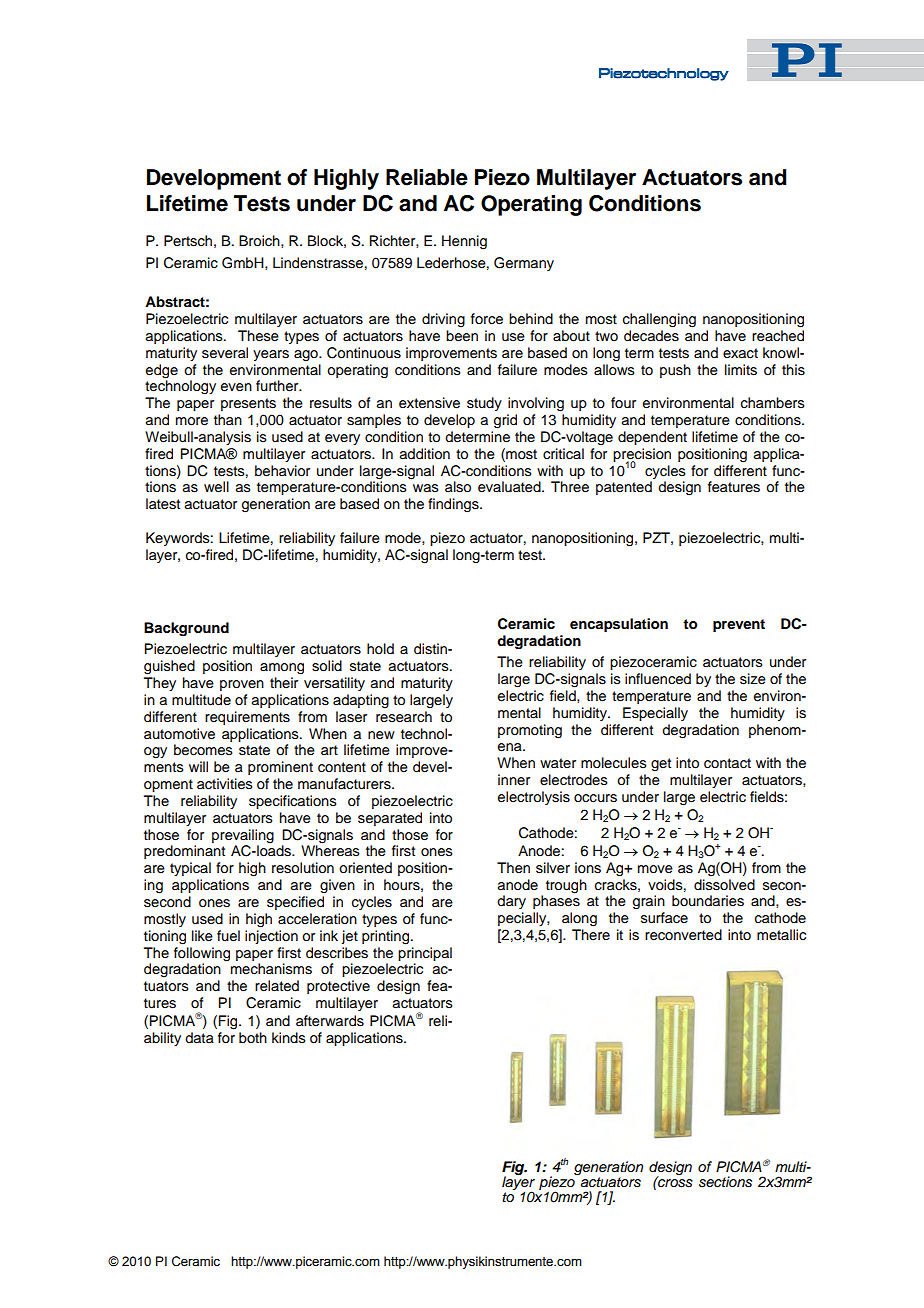 The width and height of the screenshot is (924, 1308). I want to click on prevailing, so click(243, 836).
